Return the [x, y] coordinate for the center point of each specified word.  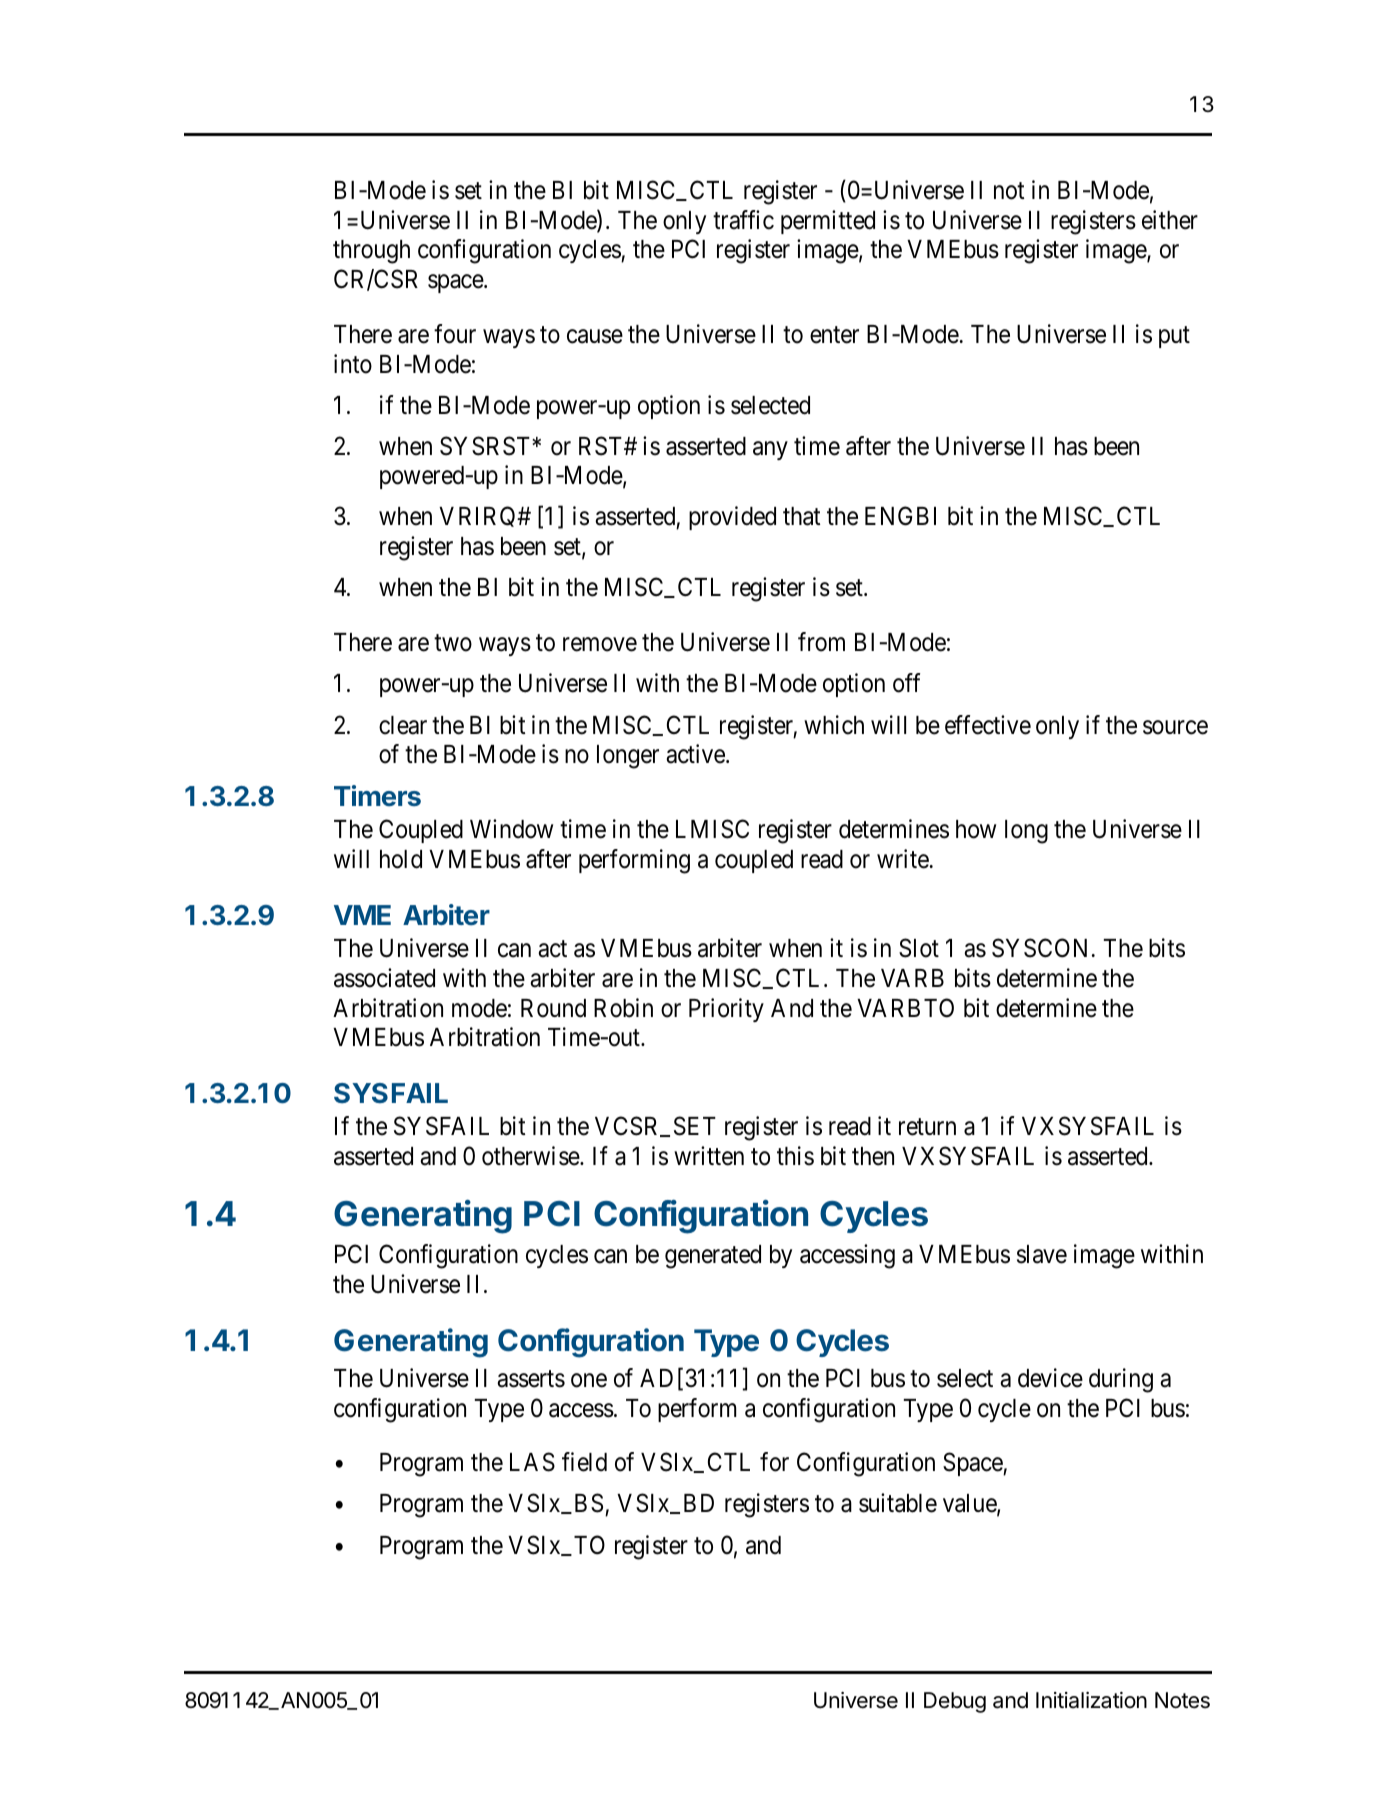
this [795, 1156]
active [696, 754]
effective [988, 725]
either [1170, 220]
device [1050, 1378]
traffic [743, 220]
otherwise [531, 1156]
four [455, 334]
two [453, 643]
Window [511, 829]
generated [713, 1257]
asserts [531, 1379]
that [801, 516]
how [976, 829]
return [927, 1127]
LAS [532, 1462]
